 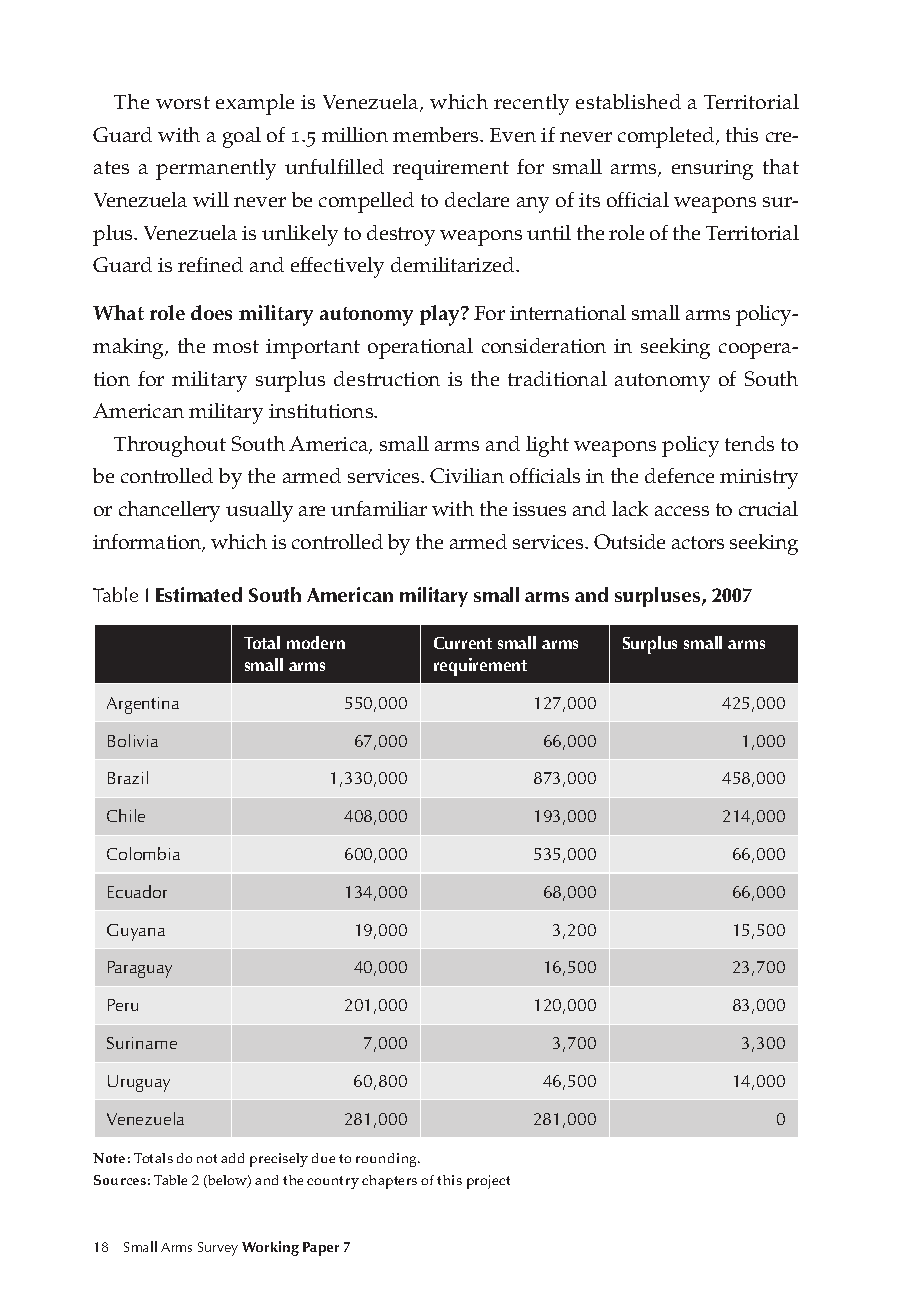 What do you see at coordinates (136, 932) in the document?
I see `Guyana` at bounding box center [136, 932].
